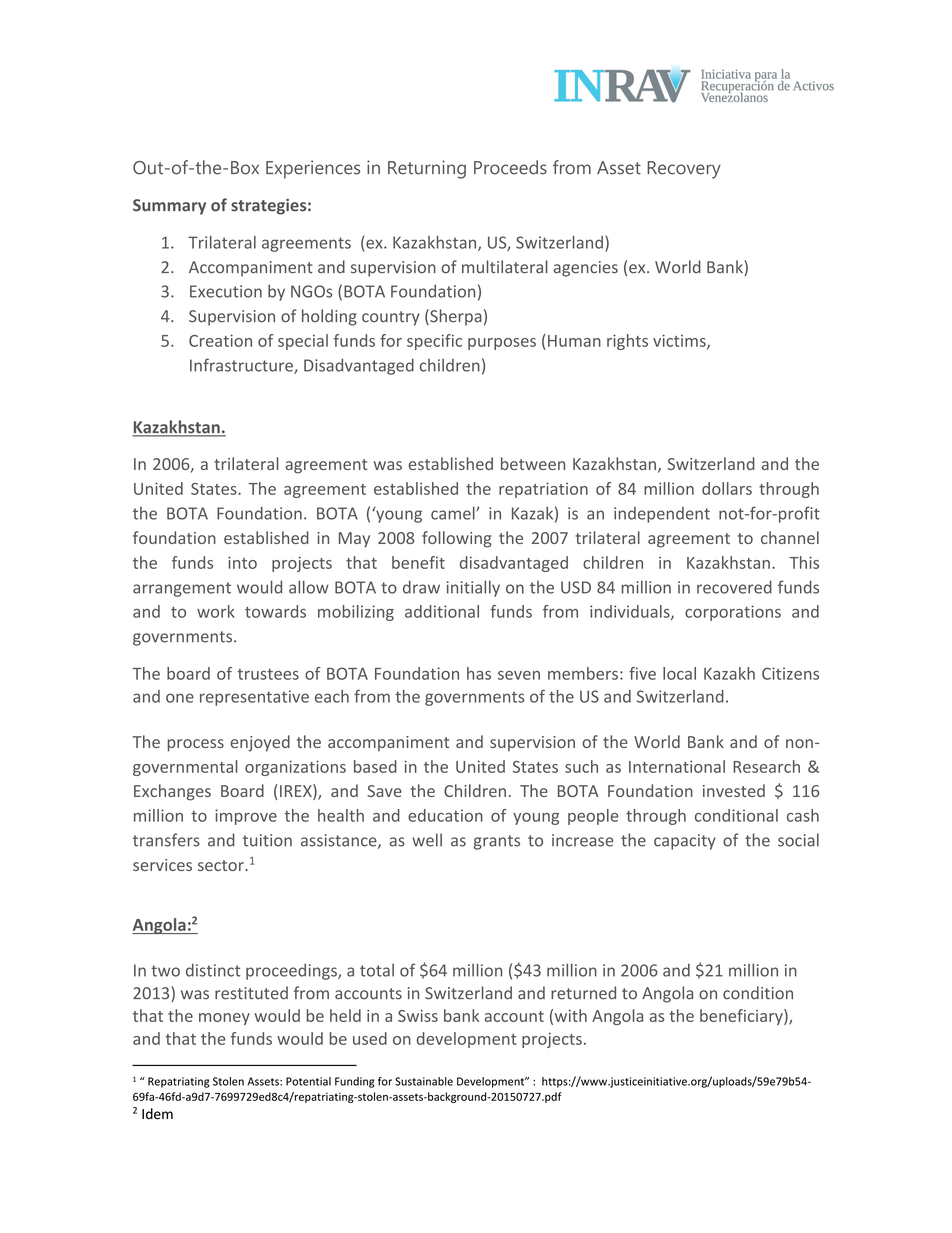 Image resolution: width=952 pixels, height=1233 pixels. I want to click on into, so click(242, 562).
